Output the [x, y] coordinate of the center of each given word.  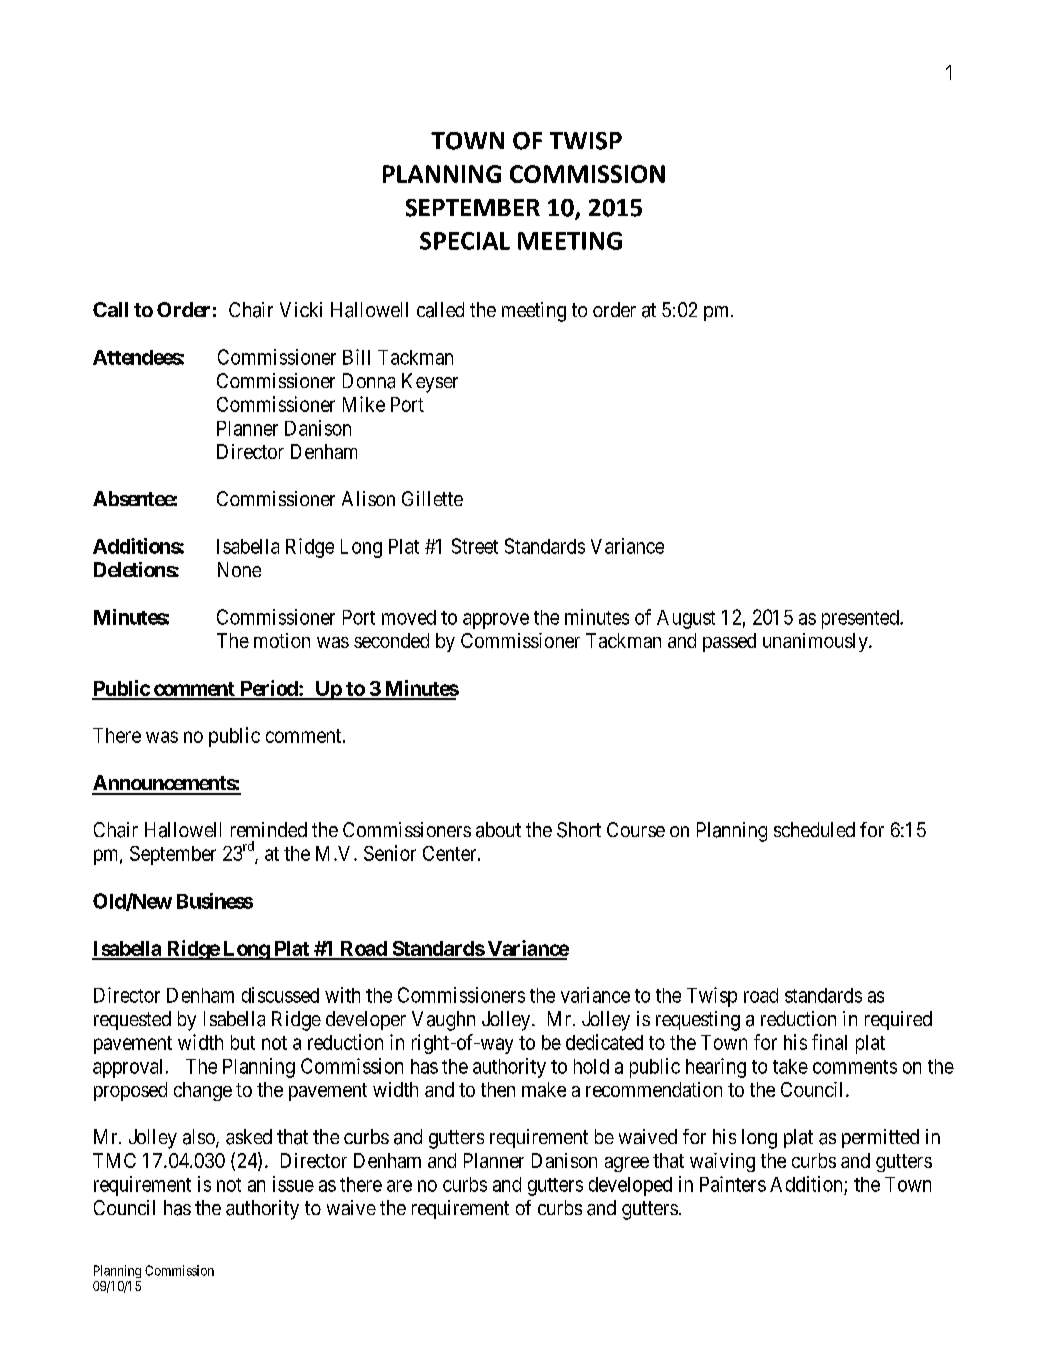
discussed [280, 995]
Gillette [432, 498]
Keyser [430, 383]
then [498, 1089]
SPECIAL [465, 241]
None [239, 569]
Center [451, 853]
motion [282, 640]
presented [861, 619]
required [898, 1020]
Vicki [301, 309]
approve [496, 621]
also [200, 1138]
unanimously [816, 642]
